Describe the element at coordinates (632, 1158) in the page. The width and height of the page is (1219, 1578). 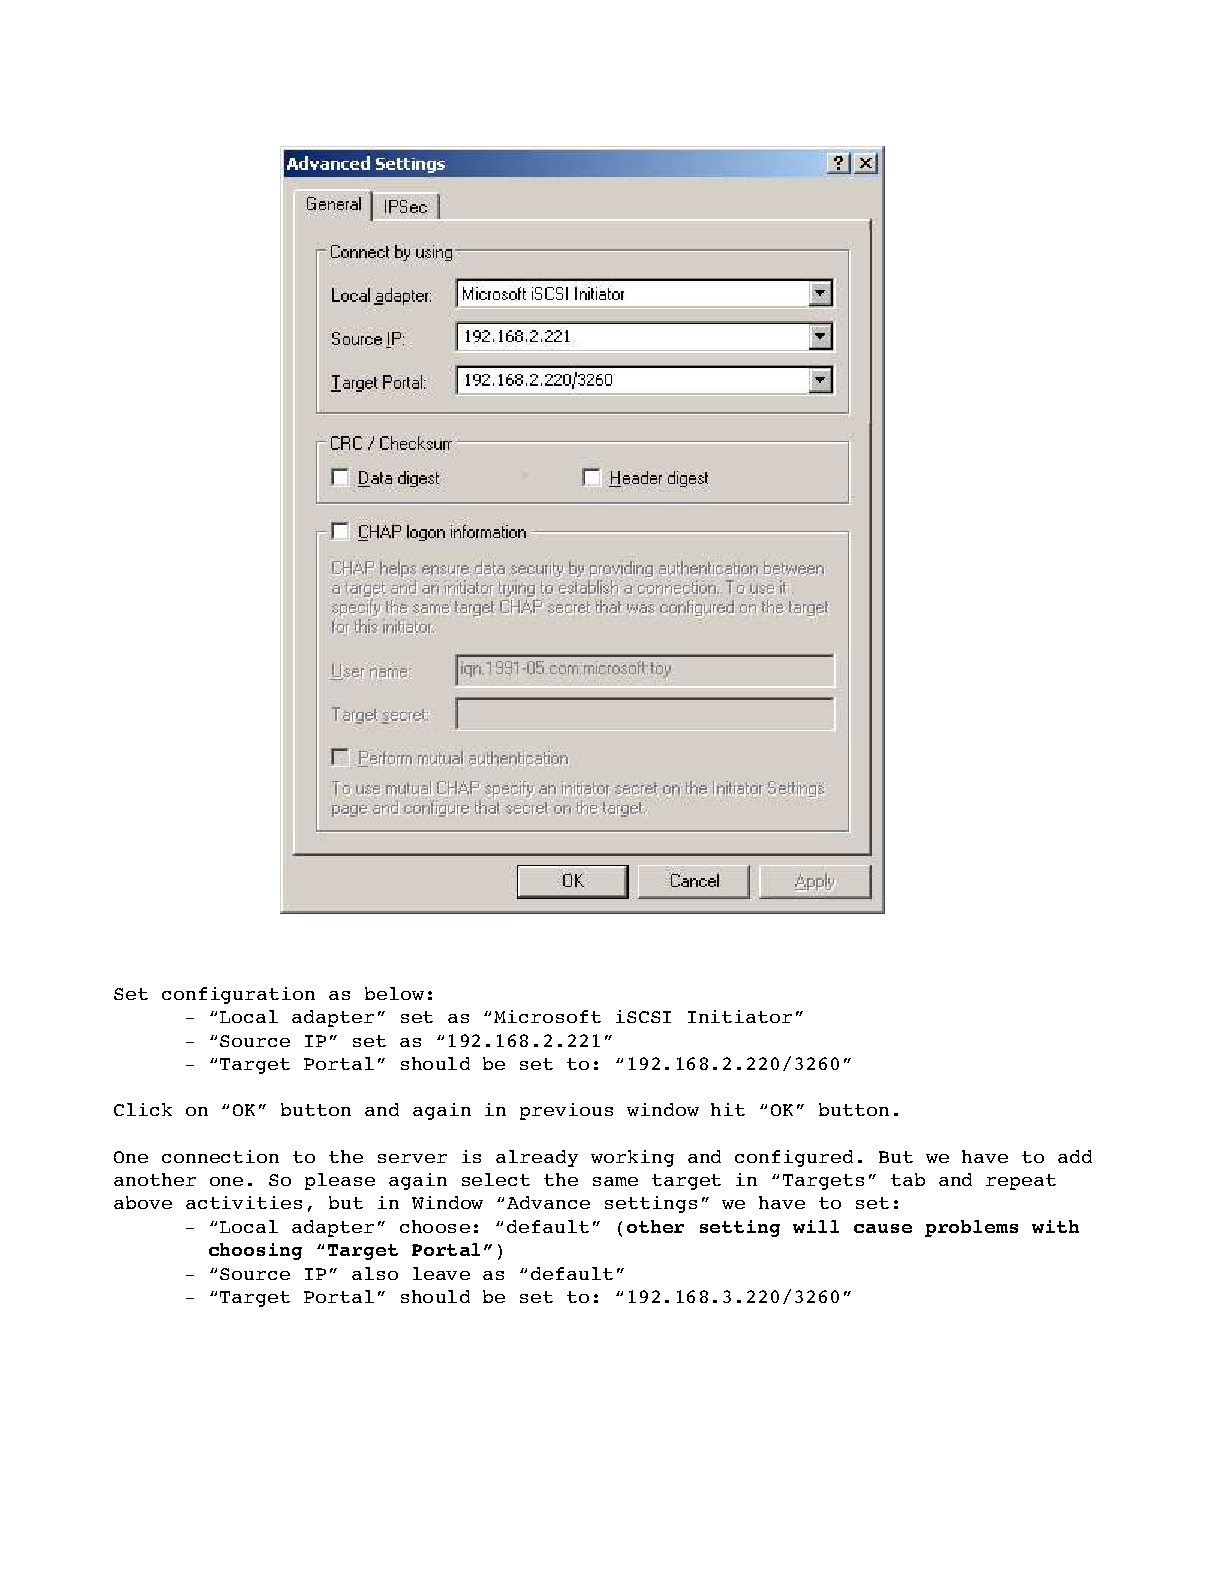
I see `working` at that location.
